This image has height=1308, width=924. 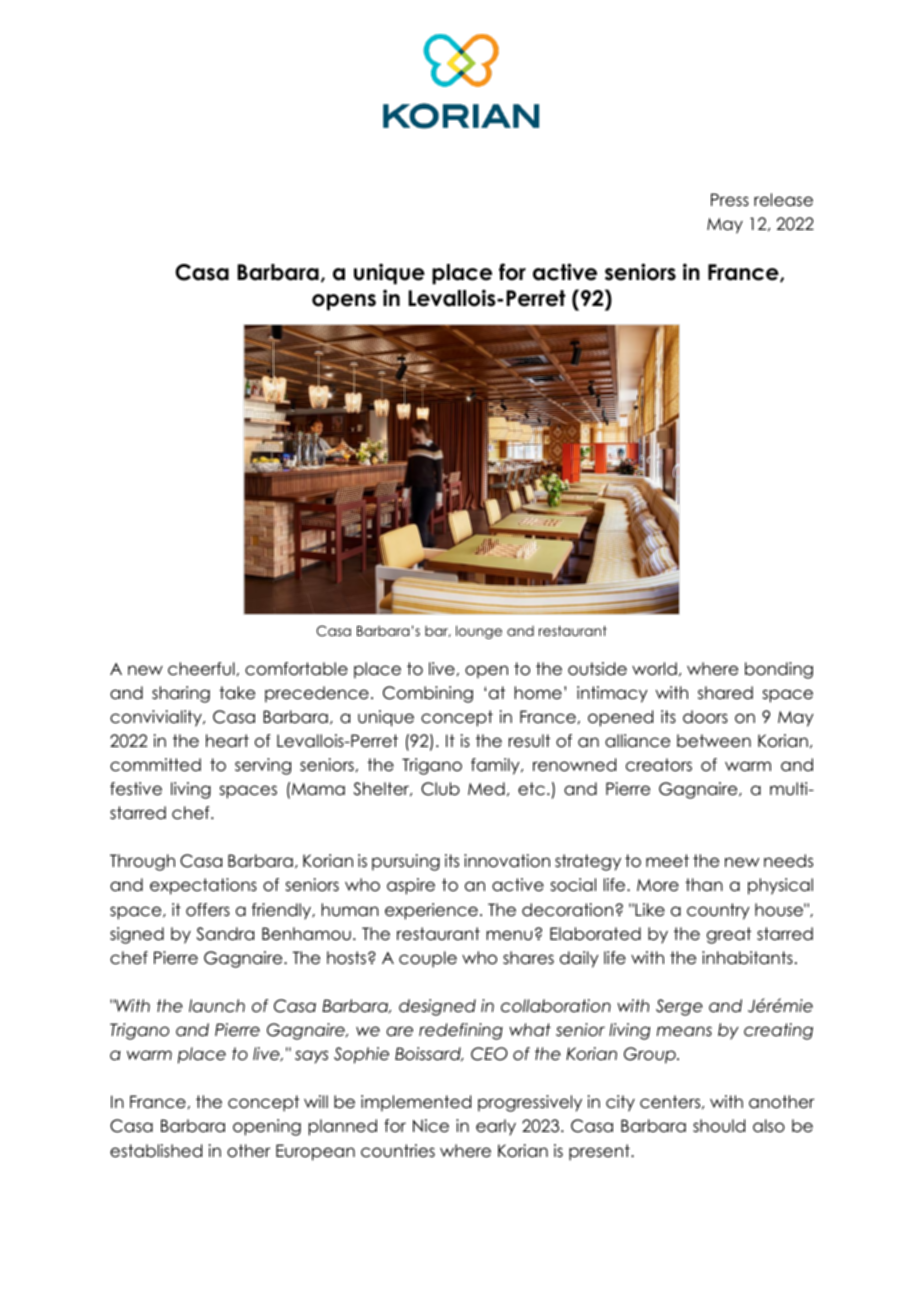 I want to click on lounge, so click(x=479, y=632).
